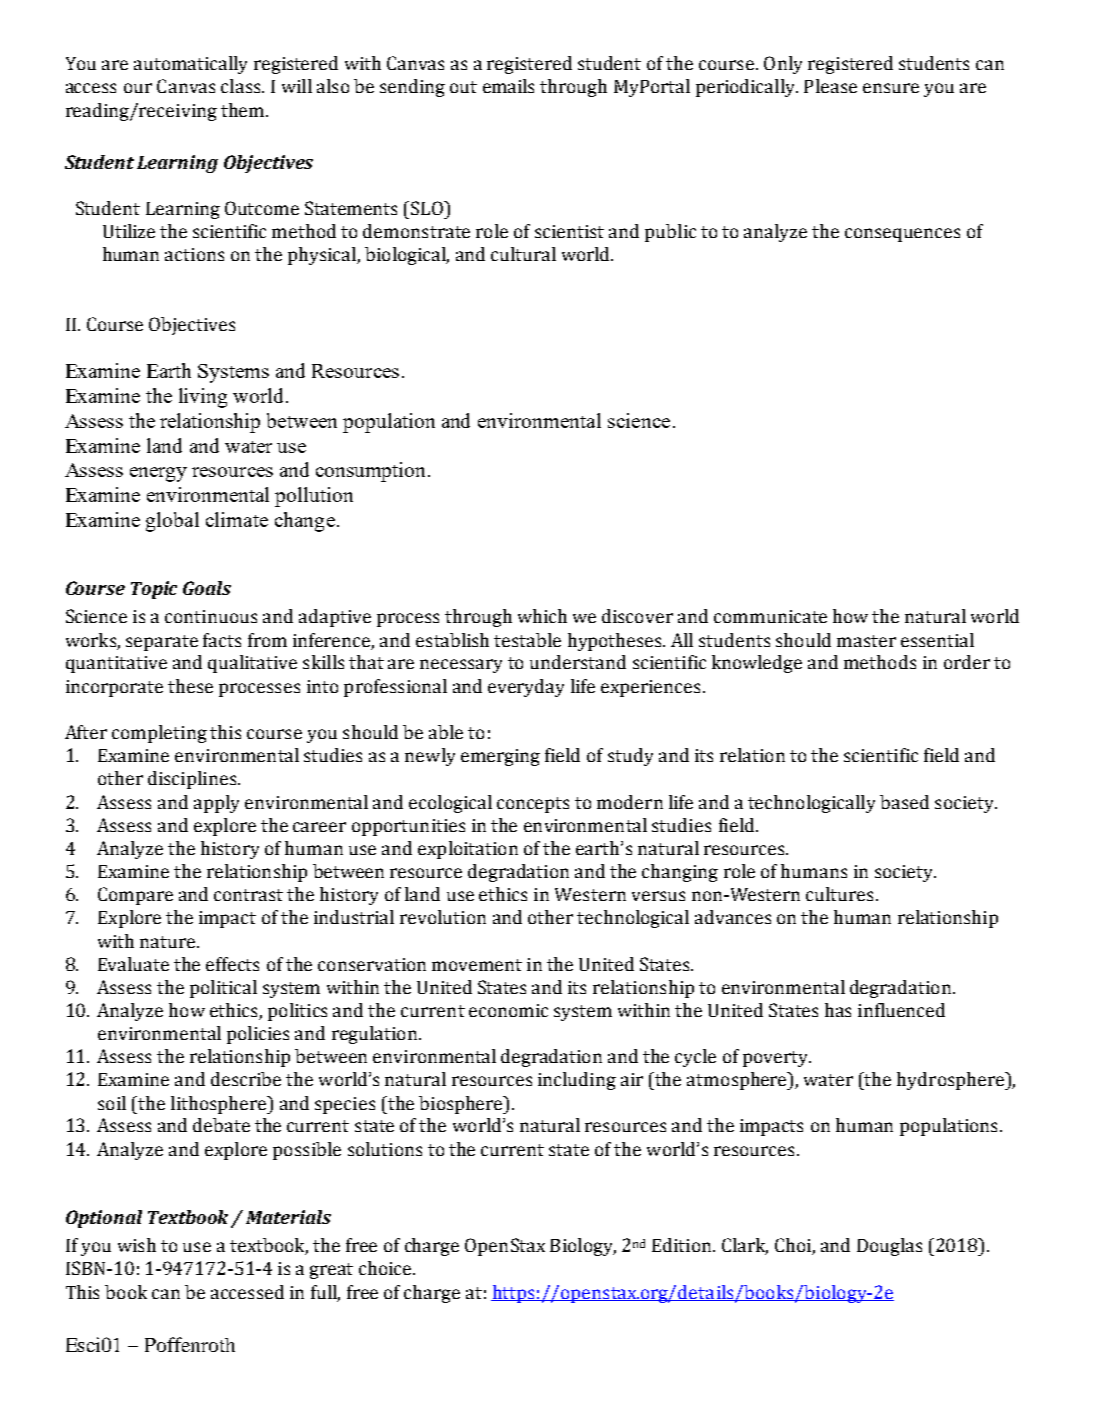  Describe the element at coordinates (508, 86) in the screenshot. I see `emails` at that location.
